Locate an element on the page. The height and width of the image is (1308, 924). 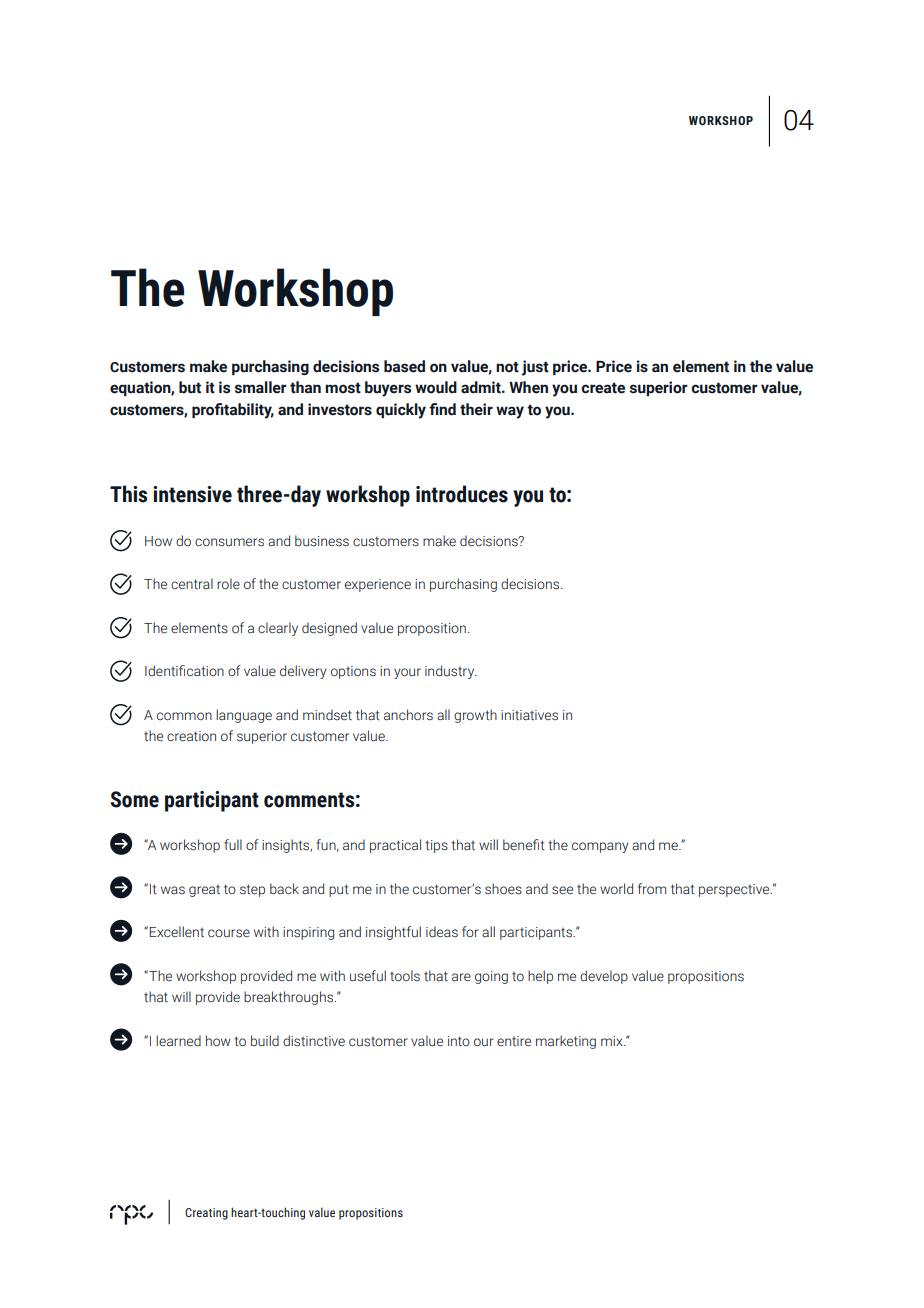
industry is located at coordinates (450, 672).
